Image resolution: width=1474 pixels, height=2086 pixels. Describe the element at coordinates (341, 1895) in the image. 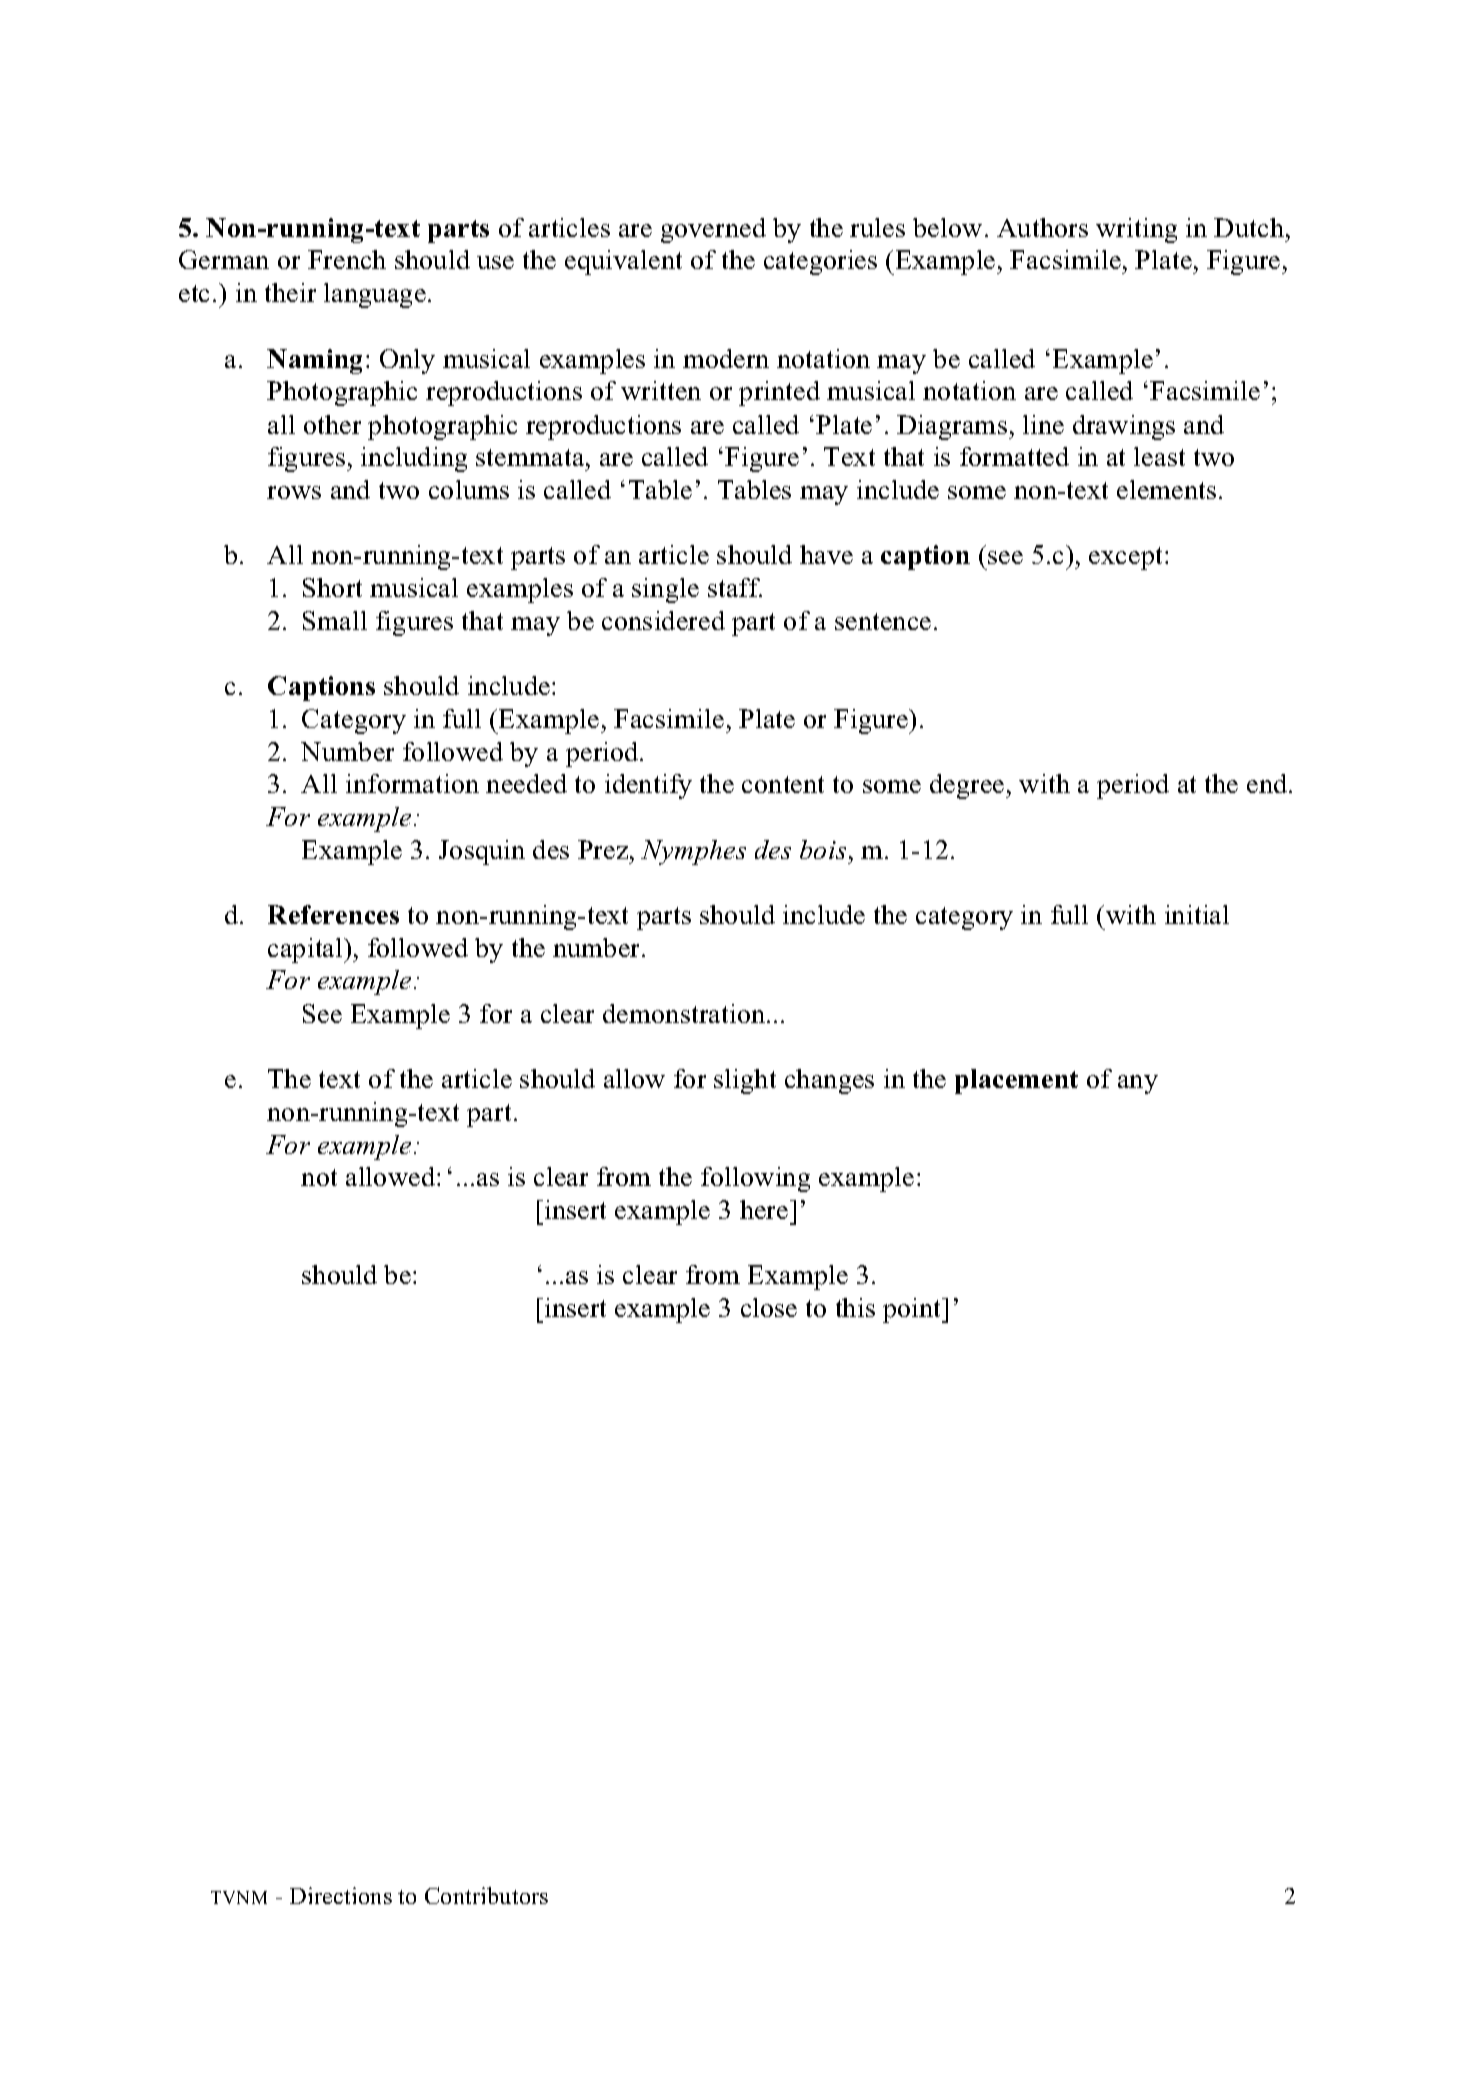

I see `Directions` at that location.
